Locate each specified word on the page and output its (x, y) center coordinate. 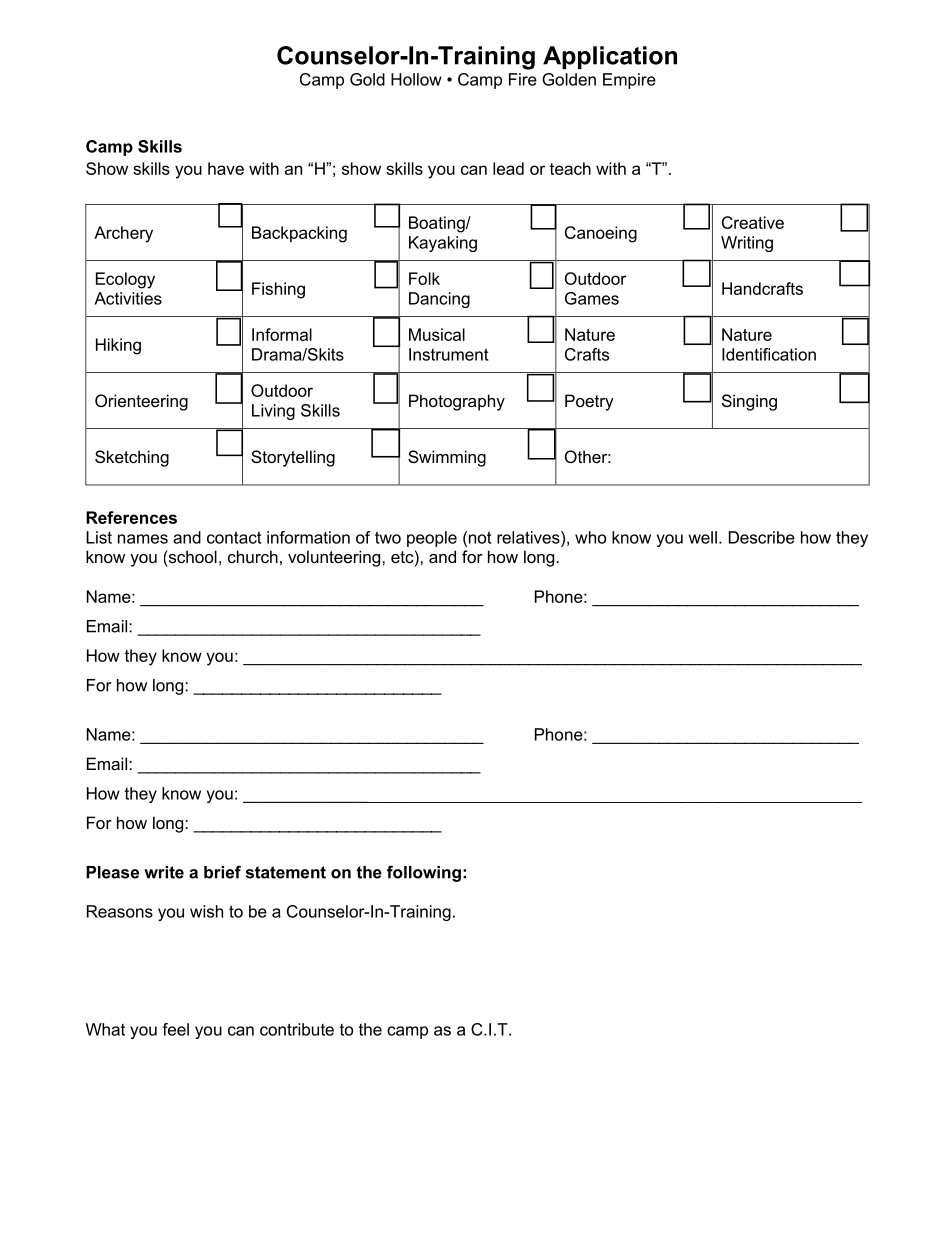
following (424, 873)
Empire (629, 81)
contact (234, 537)
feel (175, 1029)
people (432, 539)
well (703, 537)
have (226, 168)
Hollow (416, 79)
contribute (297, 1029)
